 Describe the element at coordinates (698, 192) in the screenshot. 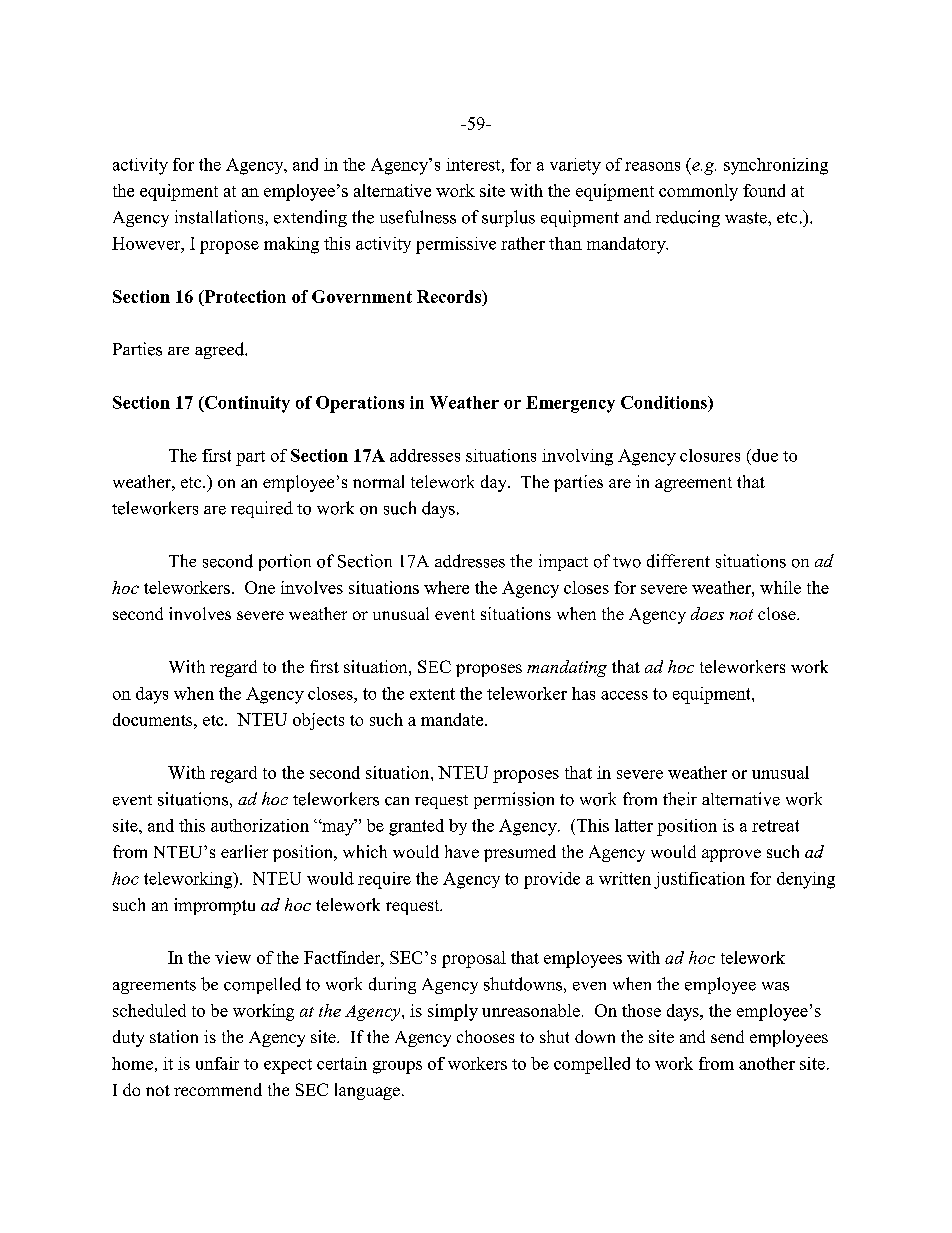

I see `commonly` at that location.
